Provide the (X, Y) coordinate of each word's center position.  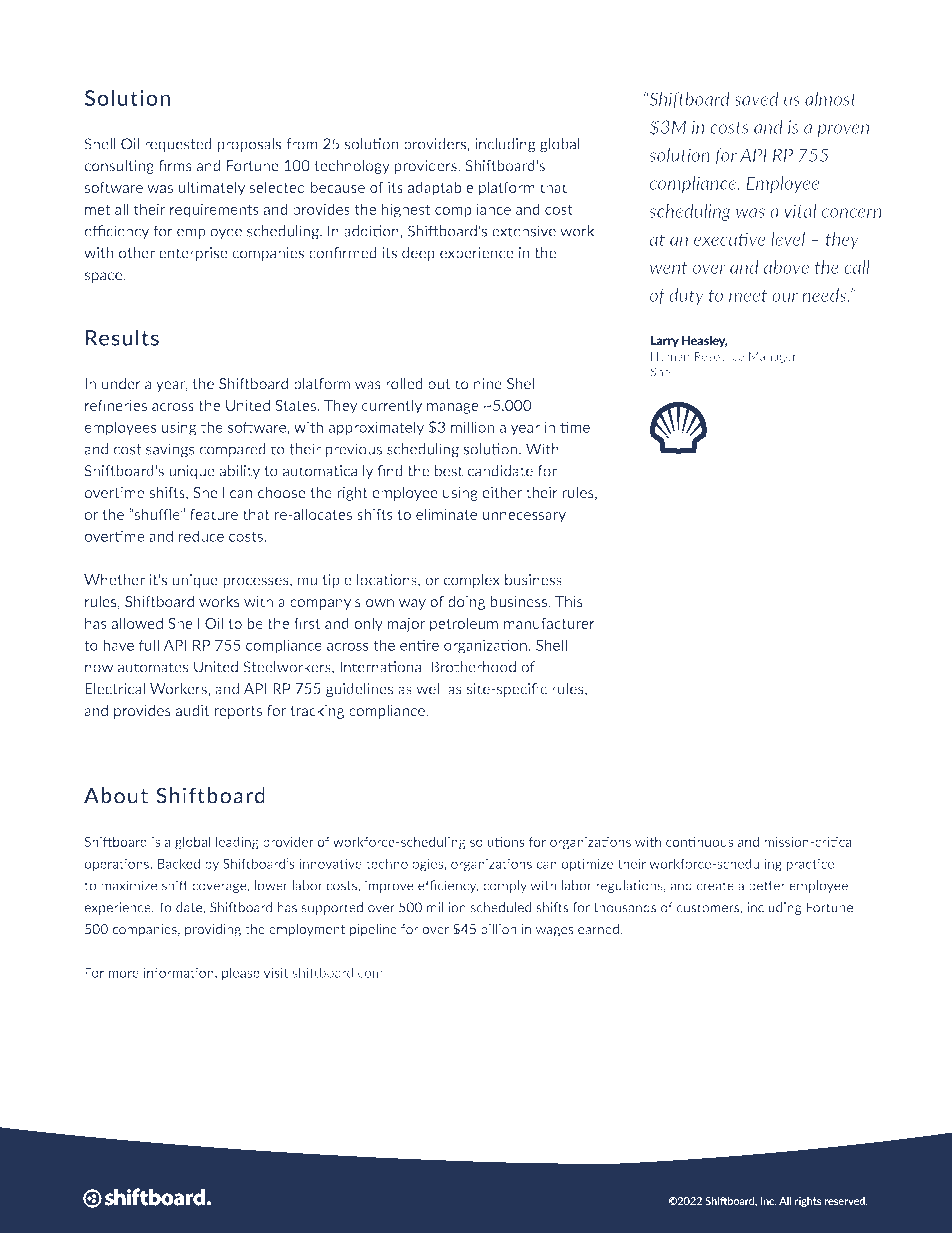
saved (756, 99)
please (241, 973)
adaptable (441, 188)
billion (499, 929)
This (569, 601)
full (149, 645)
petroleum (464, 624)
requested (178, 145)
